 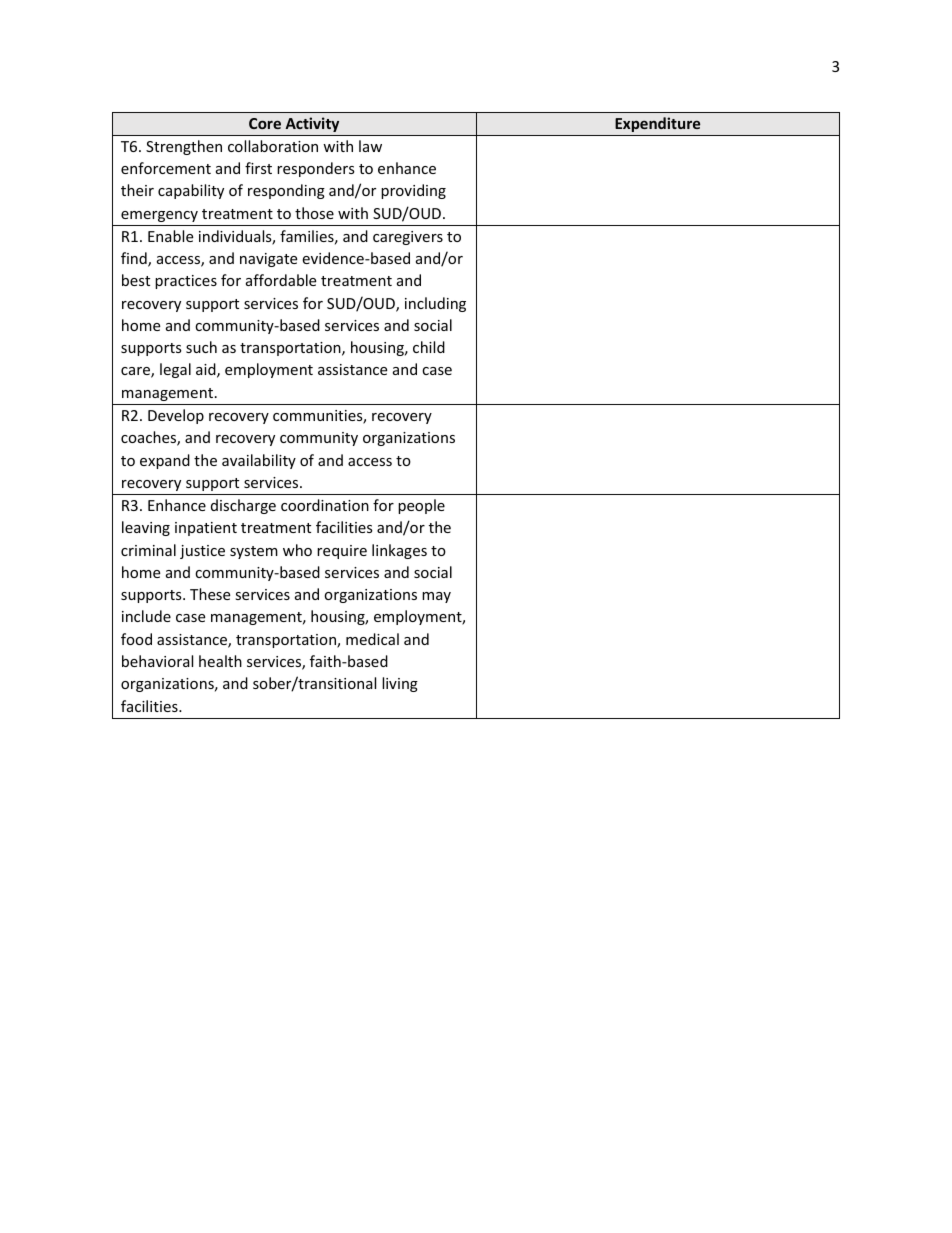 What do you see at coordinates (435, 304) in the screenshot?
I see `including` at bounding box center [435, 304].
